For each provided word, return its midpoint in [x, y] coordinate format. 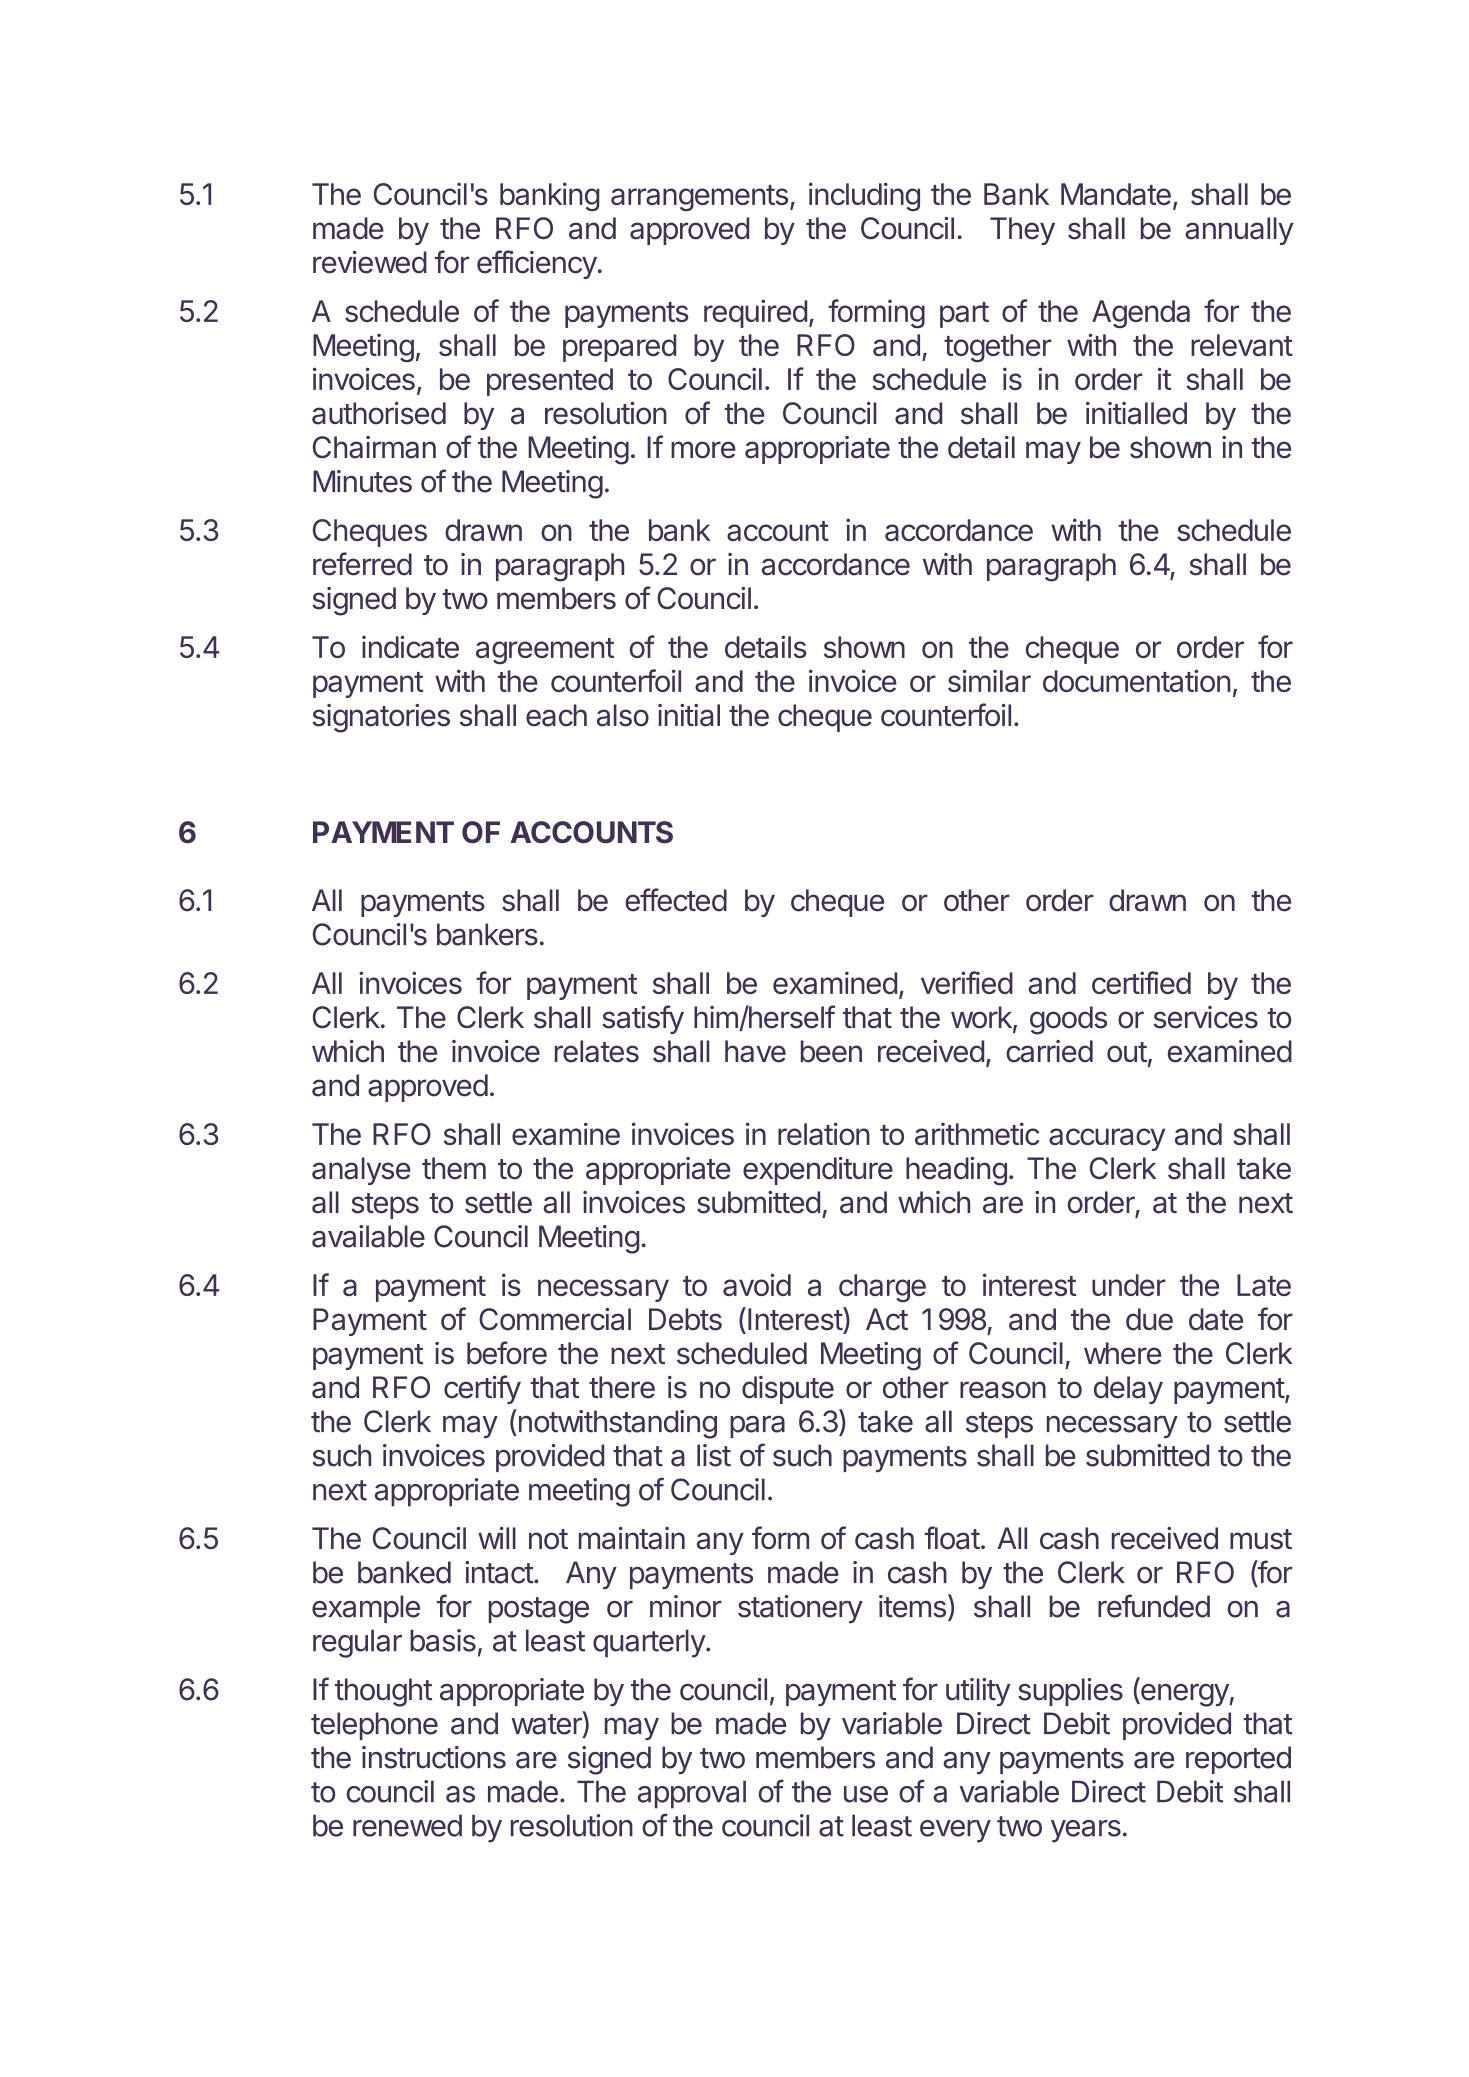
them [454, 1168]
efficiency [537, 264]
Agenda [1141, 314]
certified [1141, 982]
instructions [434, 1757]
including [864, 196]
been [831, 1051]
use [866, 1794]
